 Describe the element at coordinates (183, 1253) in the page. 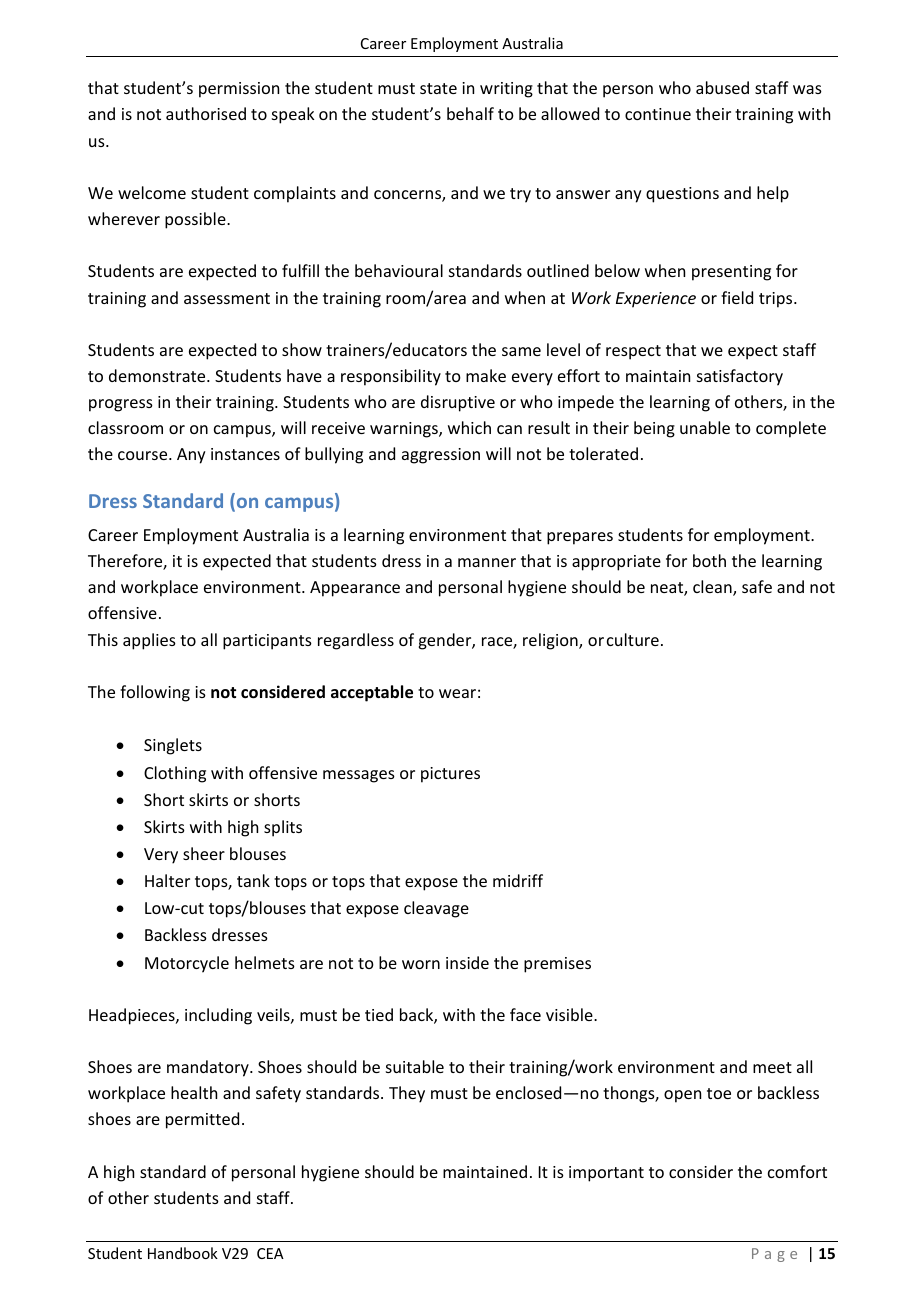

I see `Handbook` at that location.
